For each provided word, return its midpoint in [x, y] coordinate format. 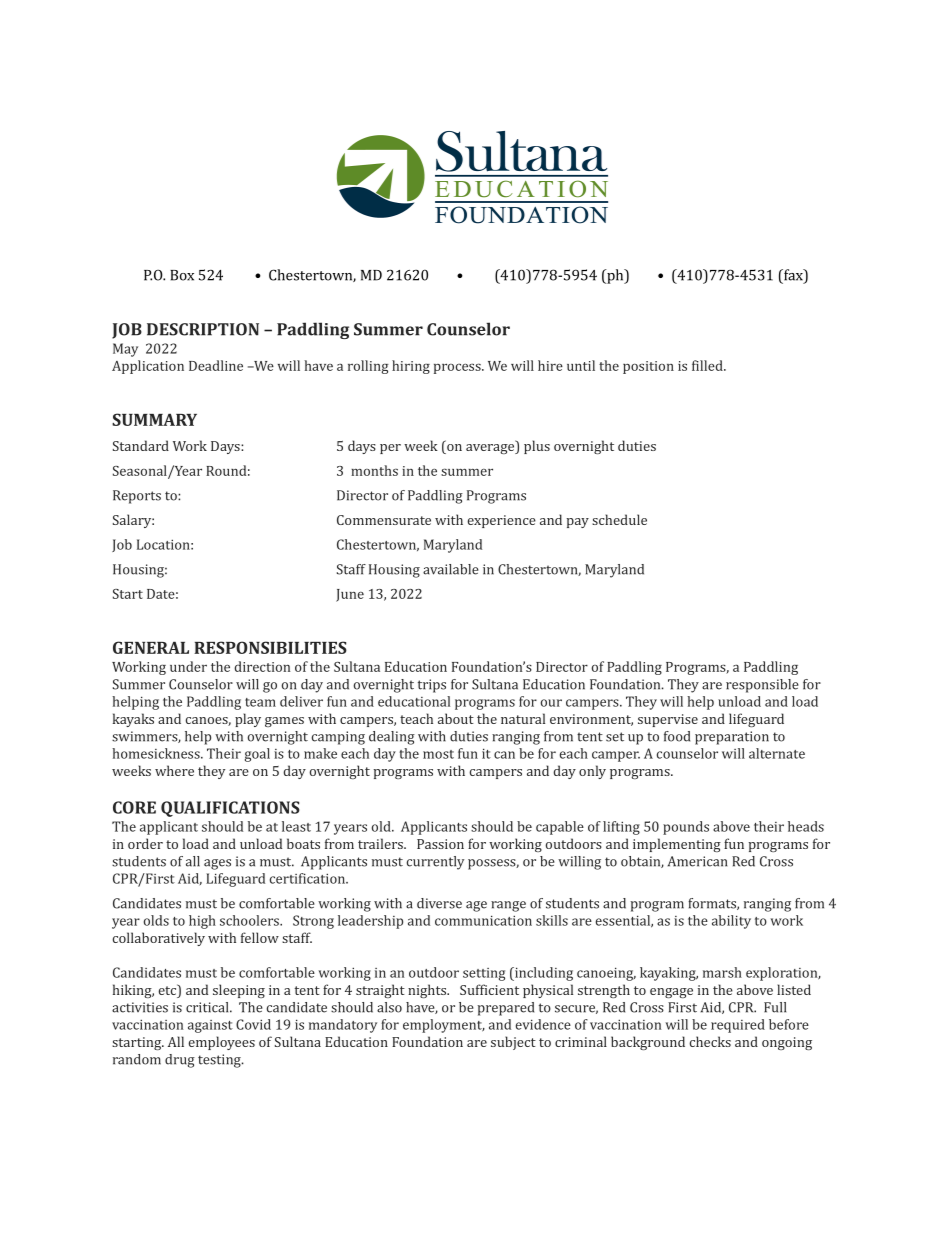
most [438, 754]
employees [221, 1043]
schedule [619, 519]
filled [708, 365]
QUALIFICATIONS [230, 809]
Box [182, 275]
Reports [137, 497]
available [451, 569]
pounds [686, 828]
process [458, 368]
